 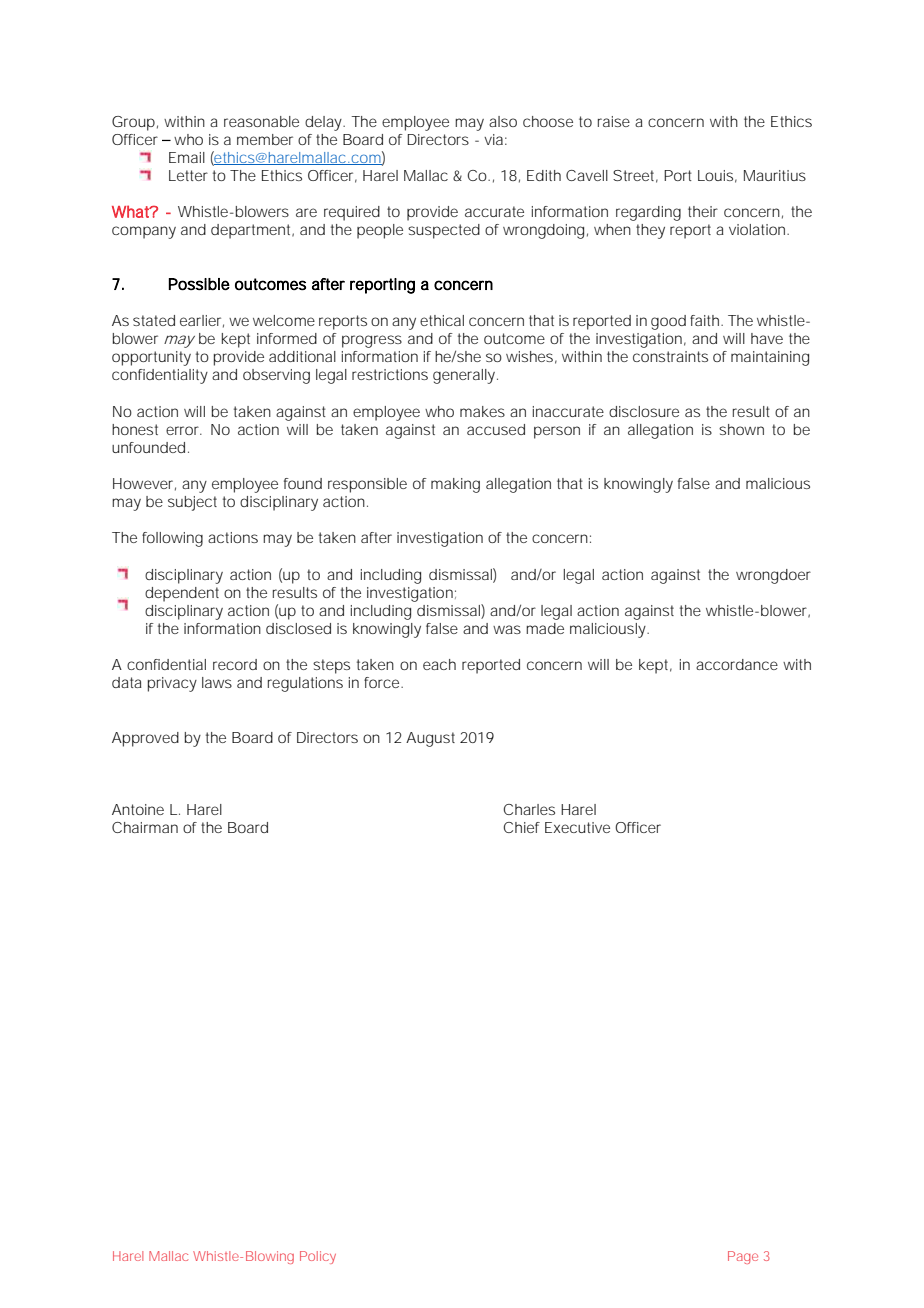 I want to click on laws, so click(x=217, y=682).
